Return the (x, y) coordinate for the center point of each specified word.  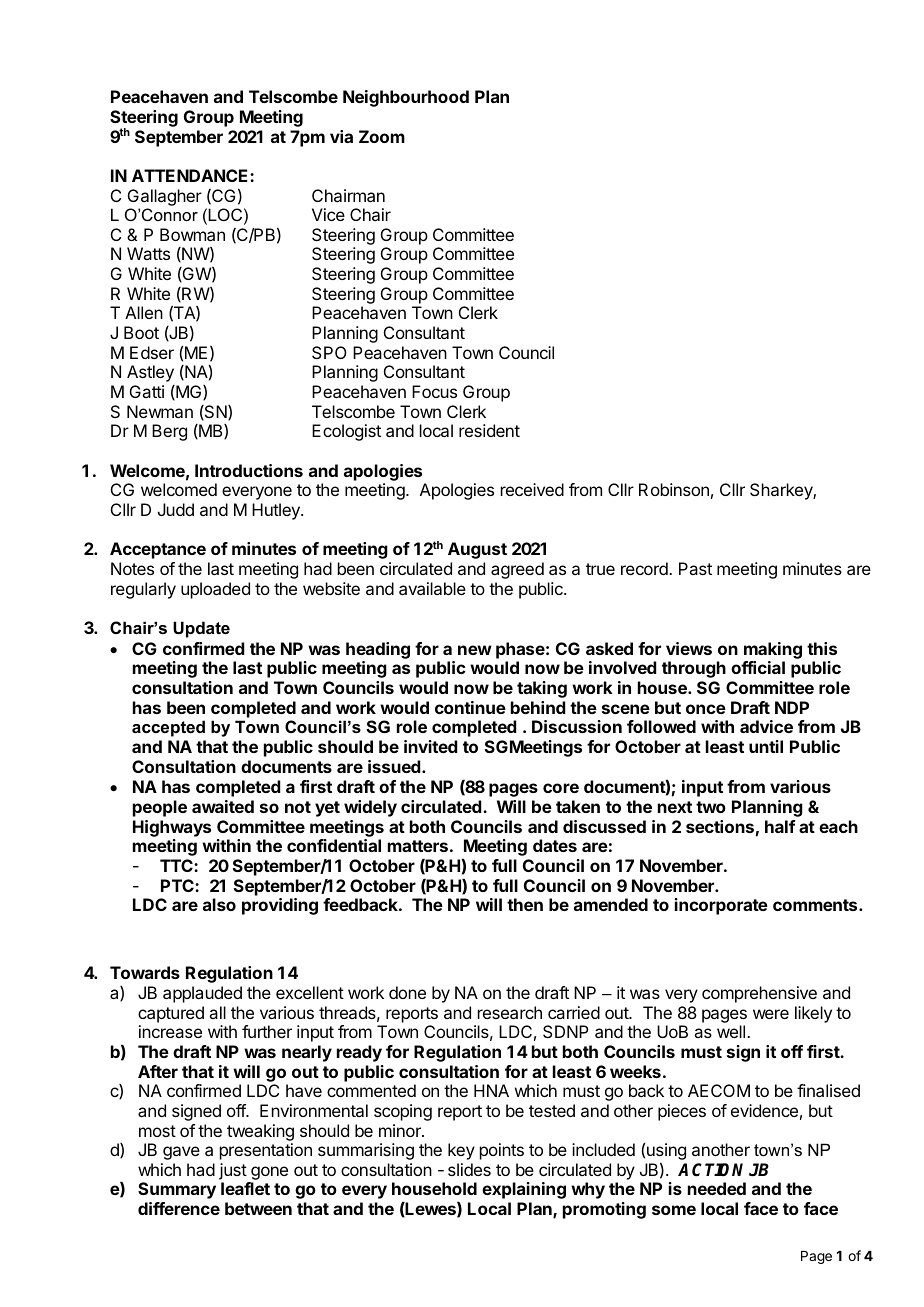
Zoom (382, 136)
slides (469, 1169)
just (233, 1171)
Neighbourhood (406, 98)
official (758, 667)
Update (201, 629)
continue (470, 707)
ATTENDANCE (191, 175)
